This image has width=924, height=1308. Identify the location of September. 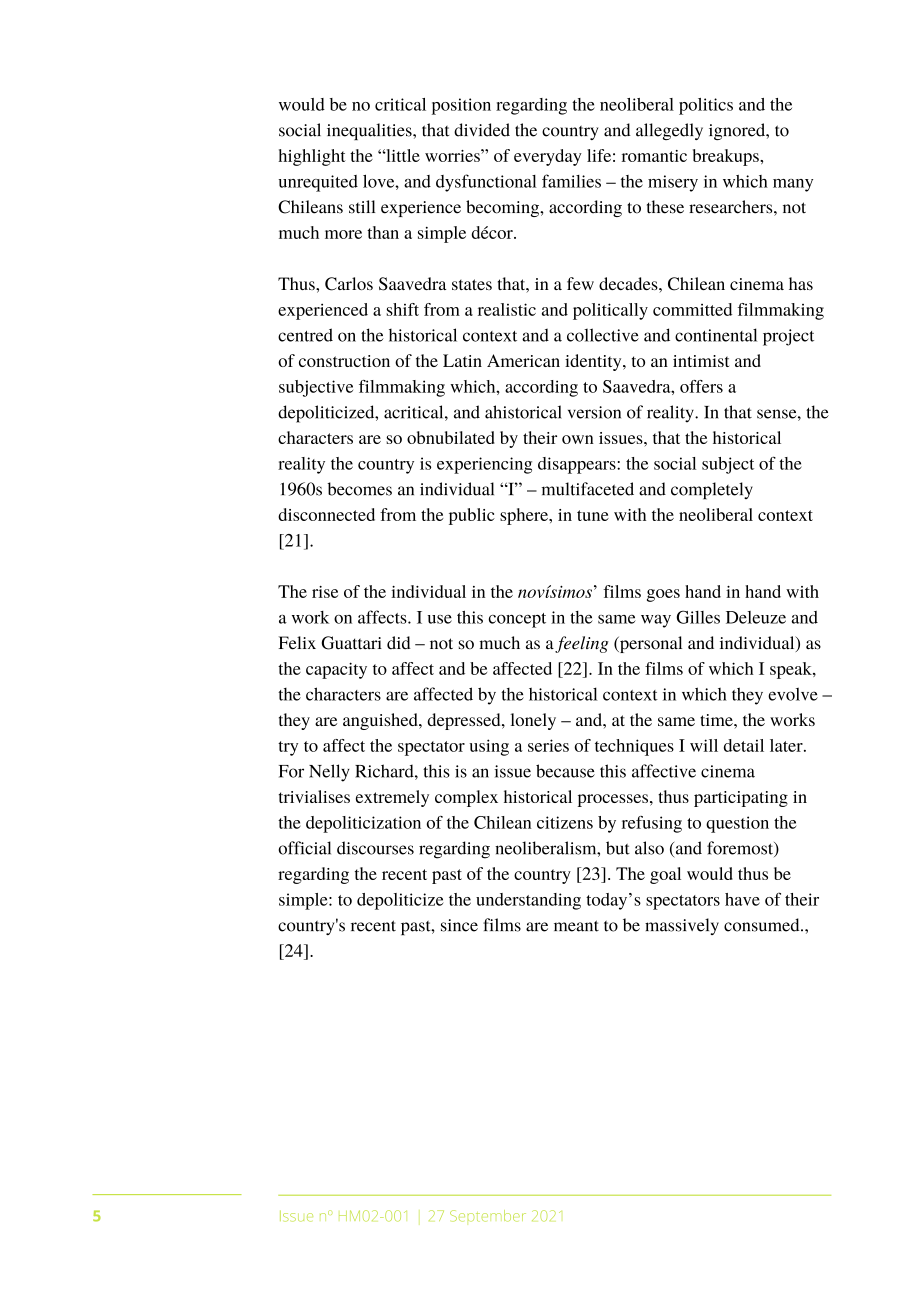
(488, 1216).
